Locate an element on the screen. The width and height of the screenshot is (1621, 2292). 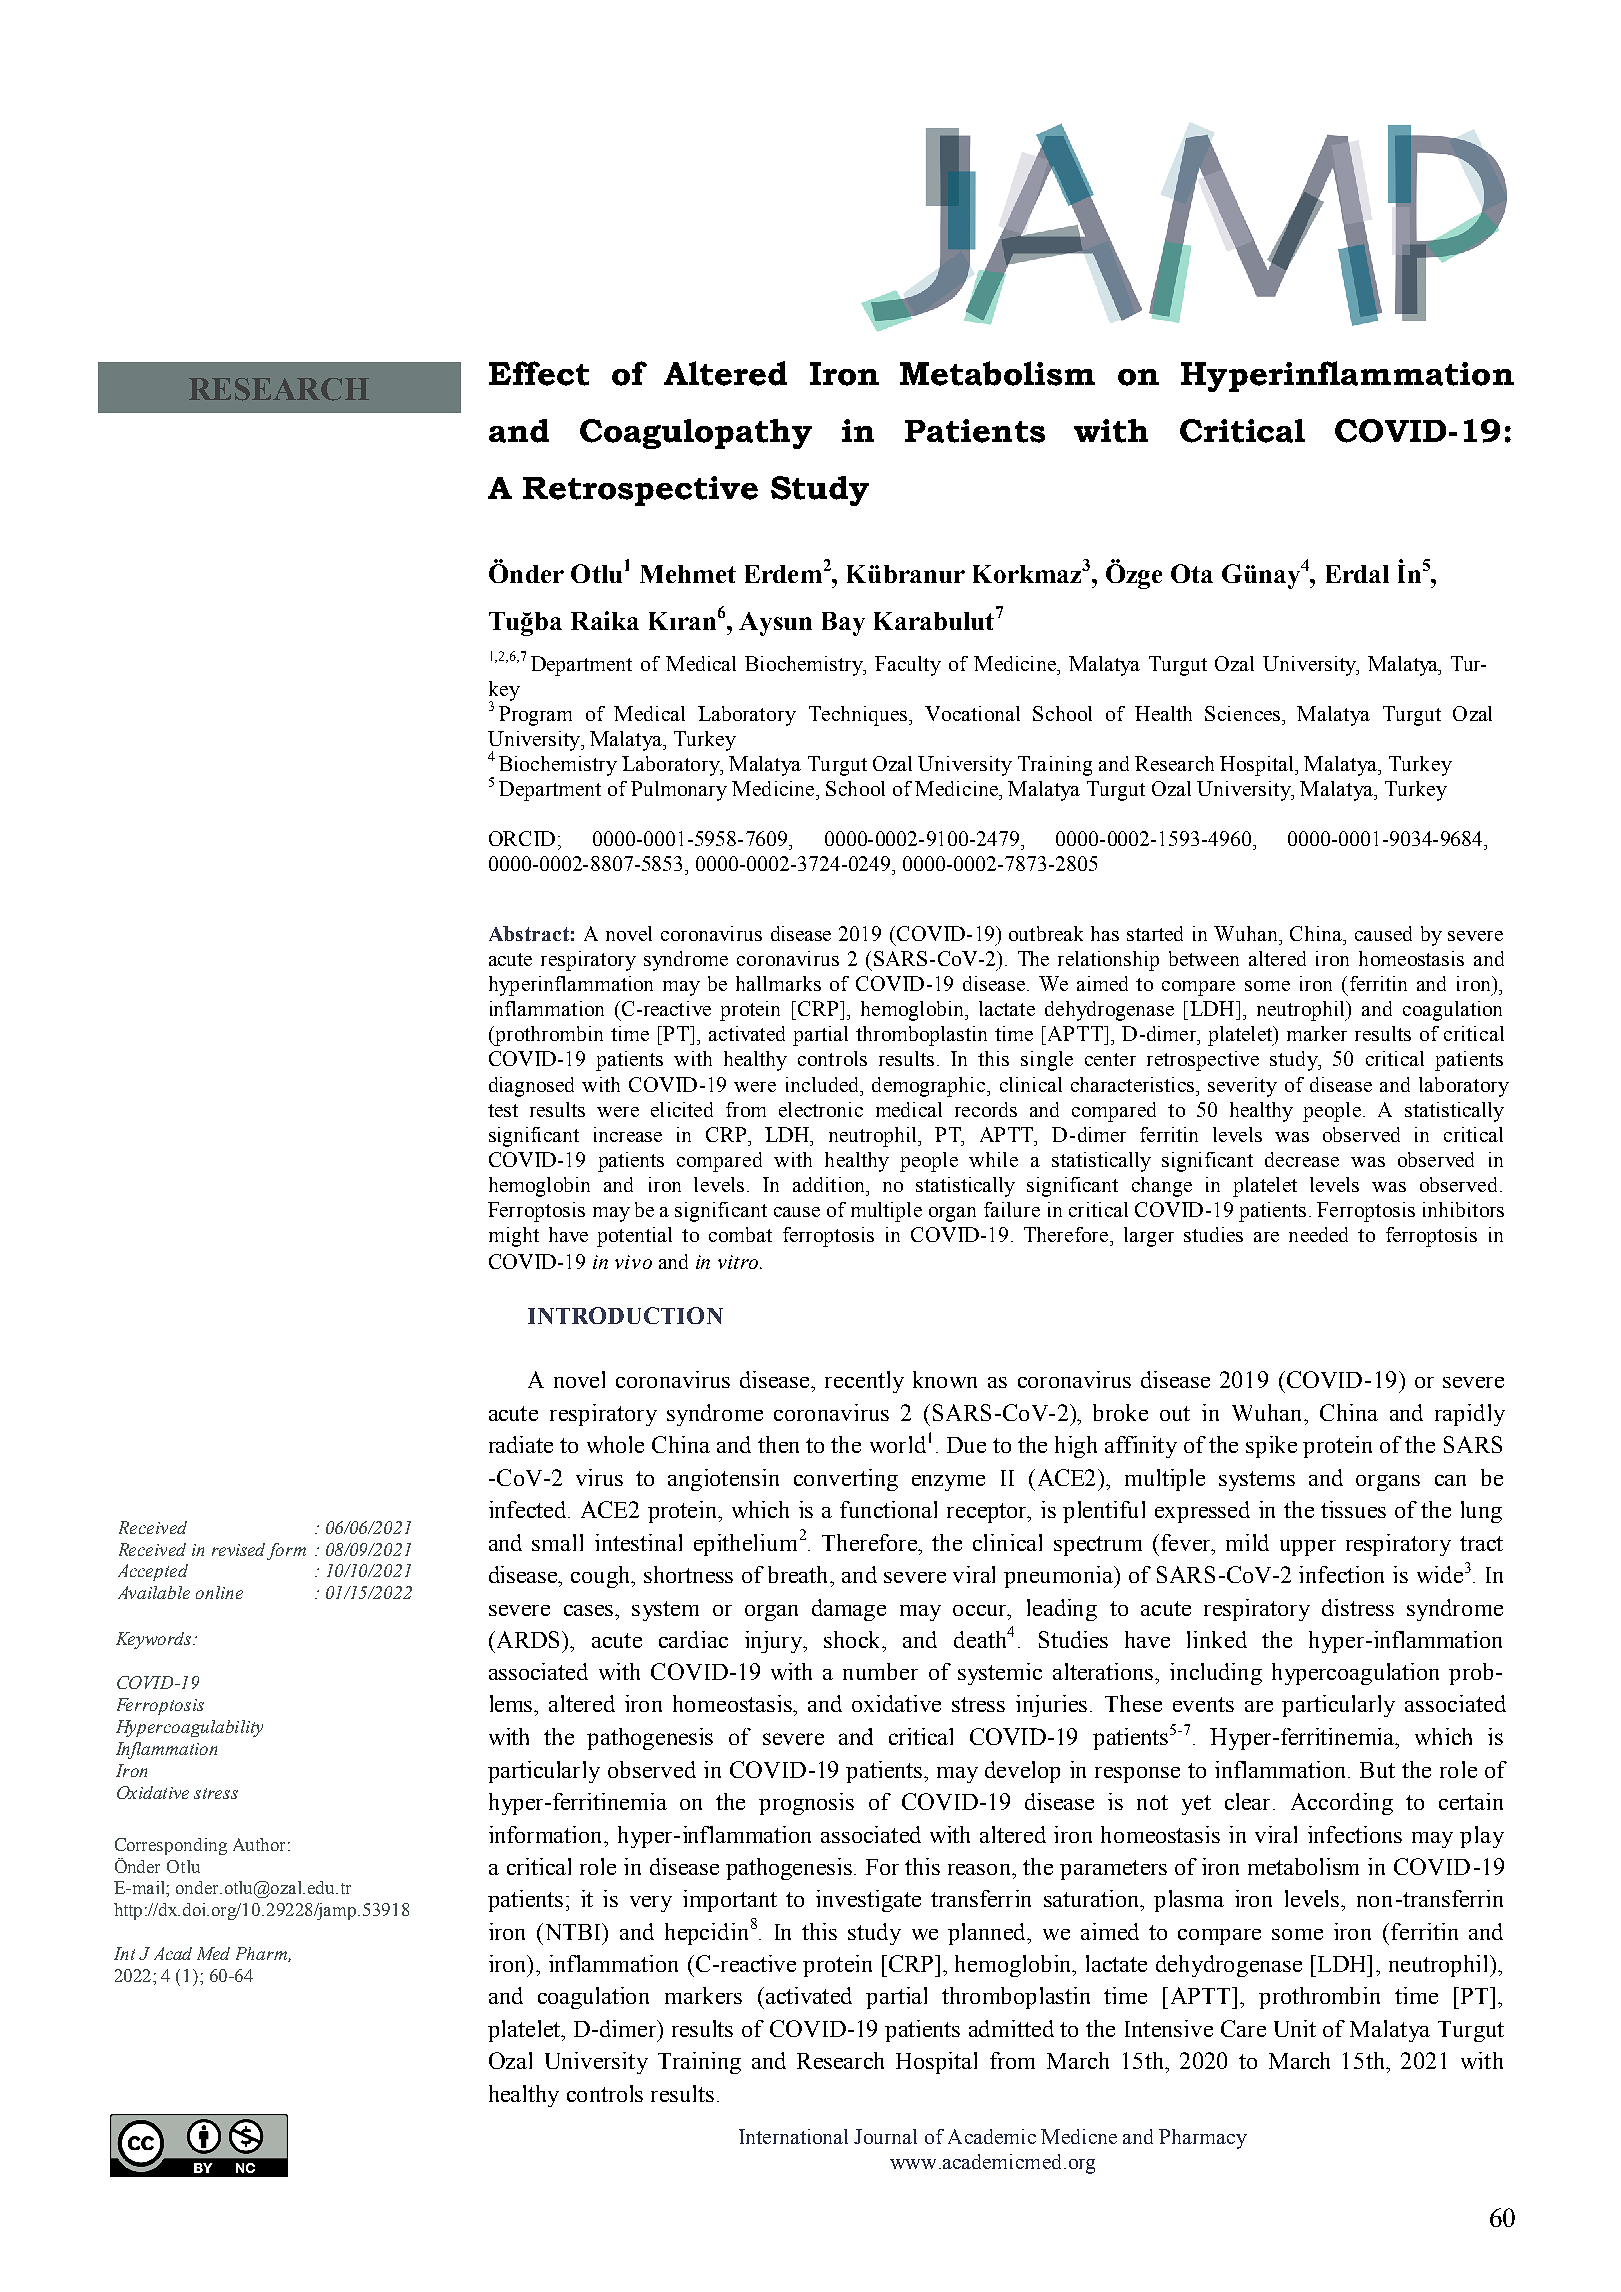
shock is located at coordinates (854, 1639).
